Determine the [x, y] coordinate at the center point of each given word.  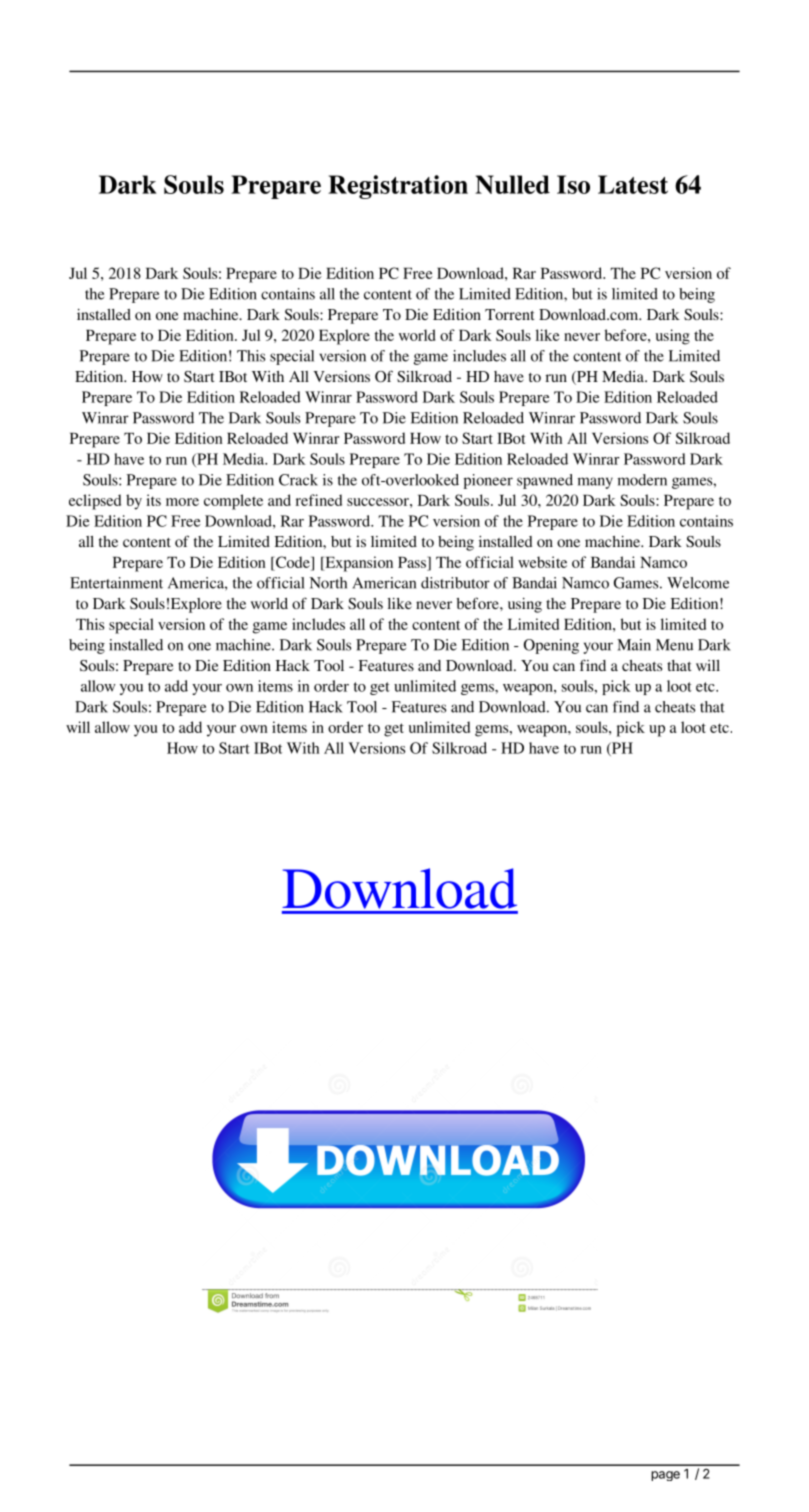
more [182, 502]
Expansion [358, 564]
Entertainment [116, 583]
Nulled [512, 184]
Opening [551, 646]
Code [293, 562]
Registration [398, 187]
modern [642, 480]
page [665, 1476]
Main [634, 645]
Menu [674, 645]
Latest [633, 184]
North [328, 583]
